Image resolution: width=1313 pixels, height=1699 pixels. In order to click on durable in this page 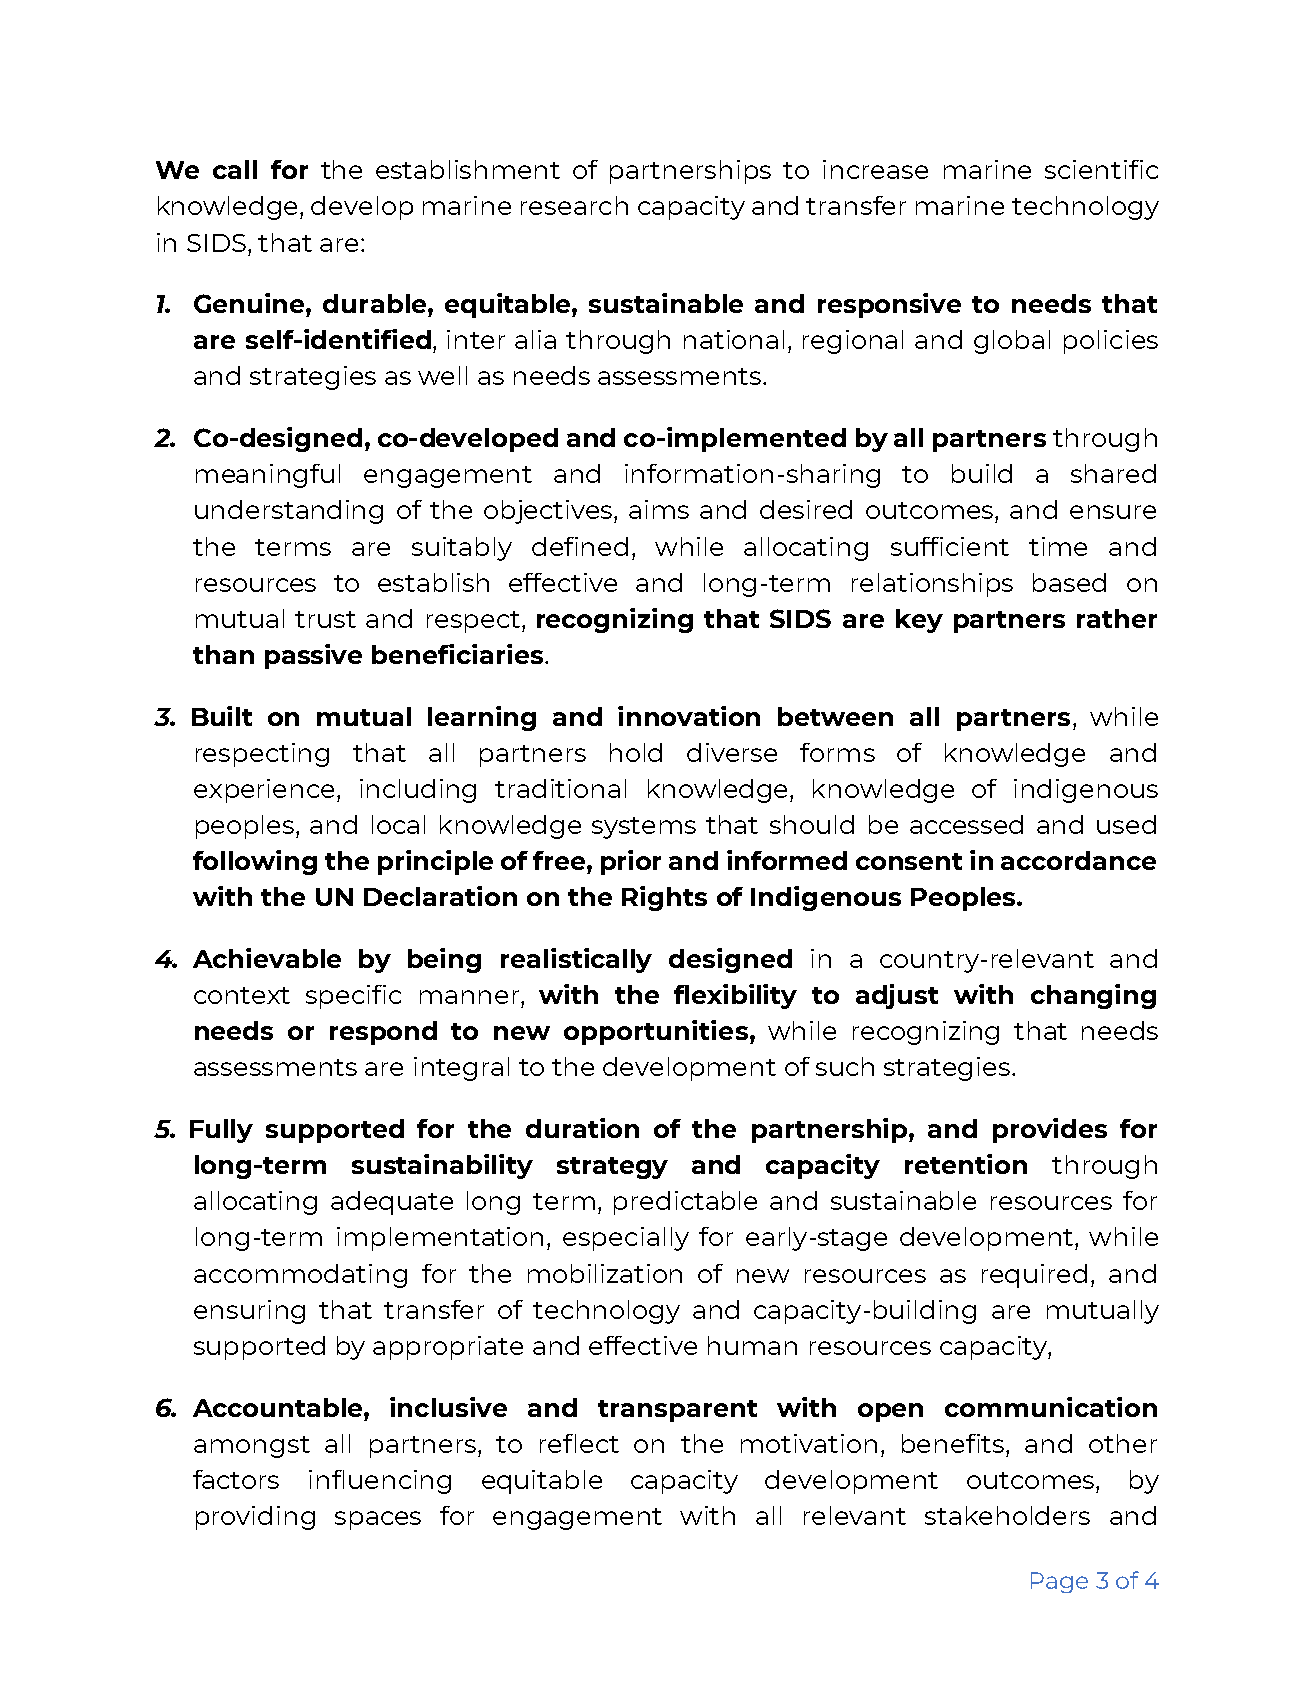, I will do `click(376, 303)`.
